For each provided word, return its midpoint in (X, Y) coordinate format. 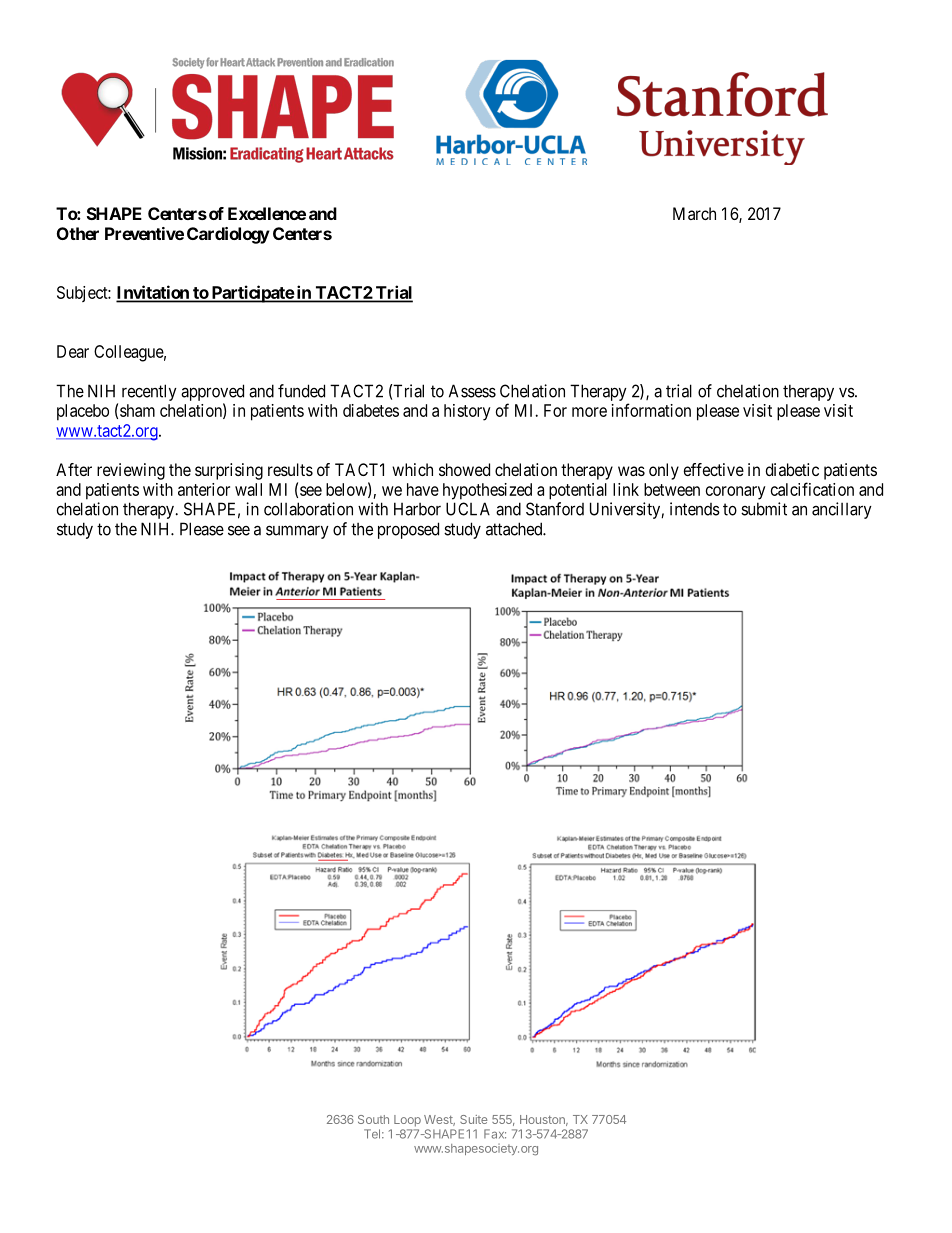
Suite (473, 1119)
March (694, 213)
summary (297, 532)
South (373, 1119)
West (439, 1120)
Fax (495, 1134)
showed (464, 469)
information (651, 410)
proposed (408, 530)
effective (714, 469)
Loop (407, 1121)
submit (764, 509)
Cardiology (228, 235)
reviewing (131, 471)
